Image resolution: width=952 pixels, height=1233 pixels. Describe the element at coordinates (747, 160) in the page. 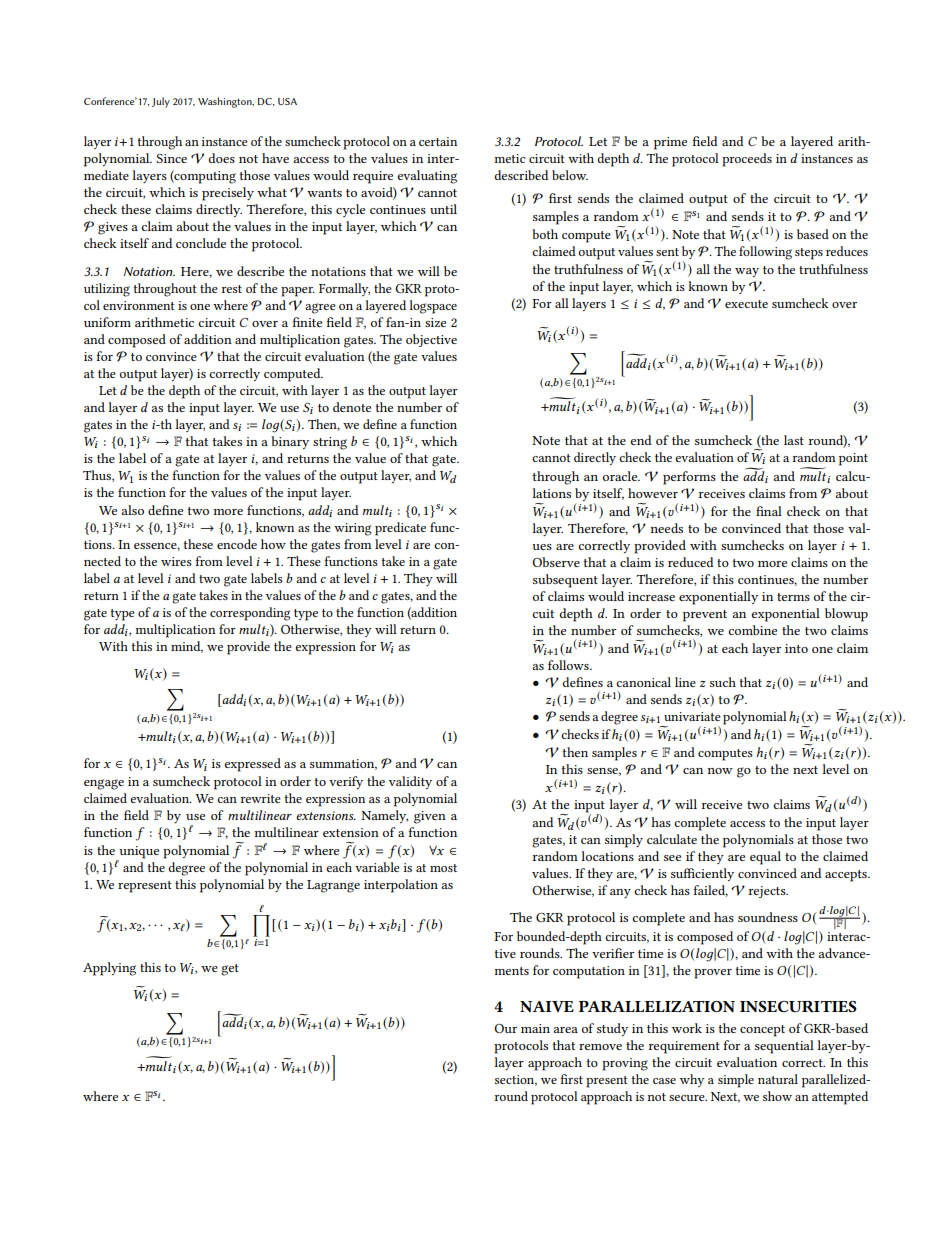

I see `proceeds` at that location.
